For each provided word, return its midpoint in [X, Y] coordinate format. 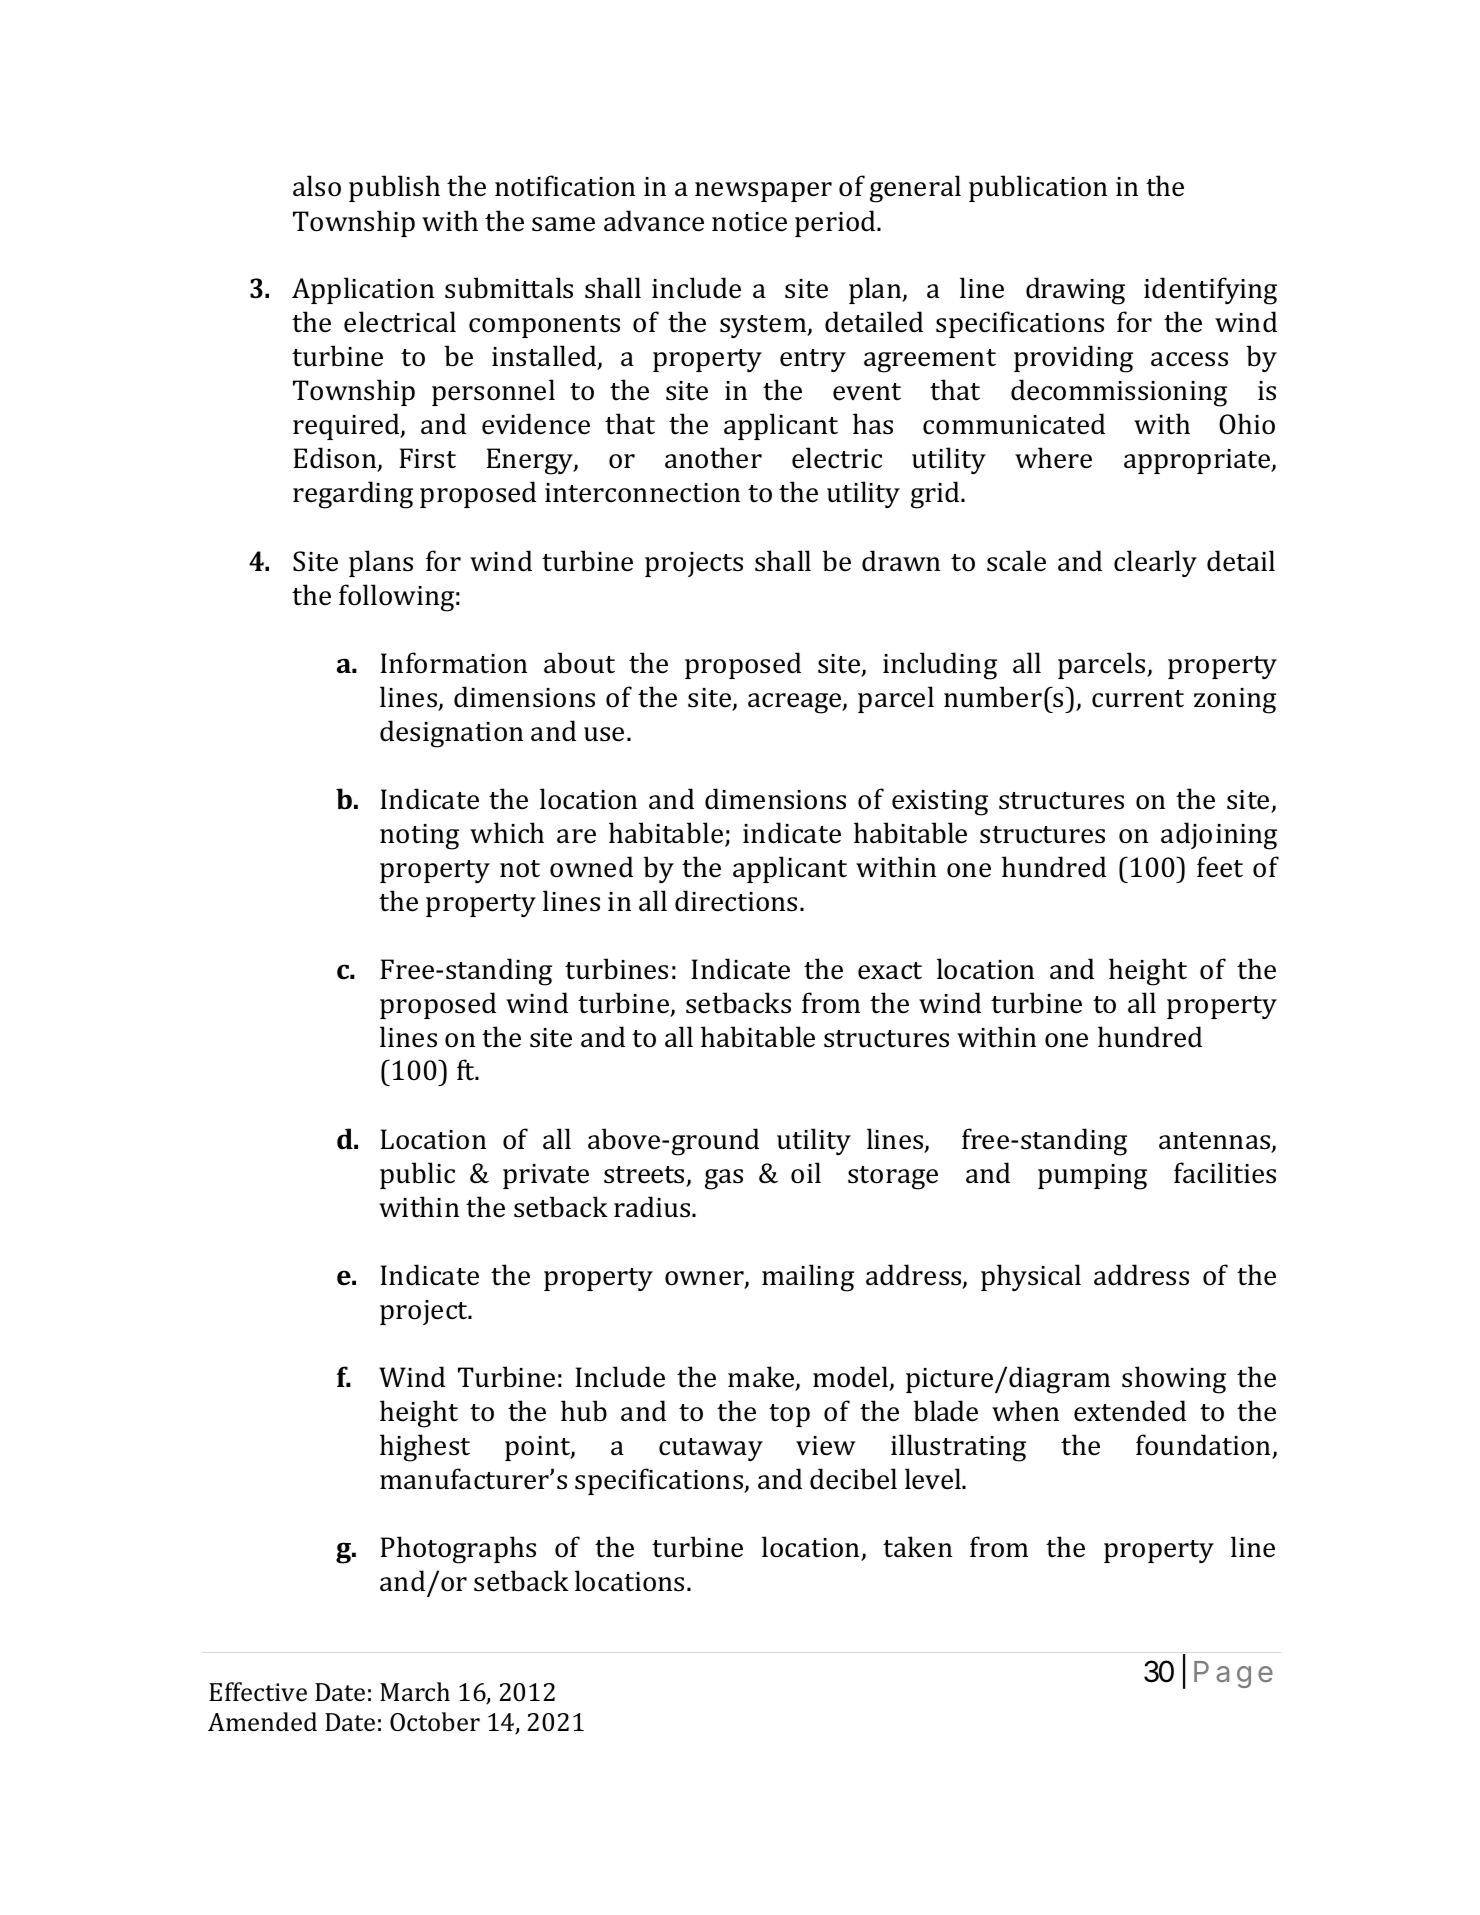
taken [917, 1547]
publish [394, 188]
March [415, 1692]
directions [736, 901]
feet [1220, 867]
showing [1174, 1380]
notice [749, 222]
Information [453, 663]
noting [419, 837]
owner [705, 1279]
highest [425, 1448]
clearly [1155, 563]
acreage [796, 703]
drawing [1075, 291]
